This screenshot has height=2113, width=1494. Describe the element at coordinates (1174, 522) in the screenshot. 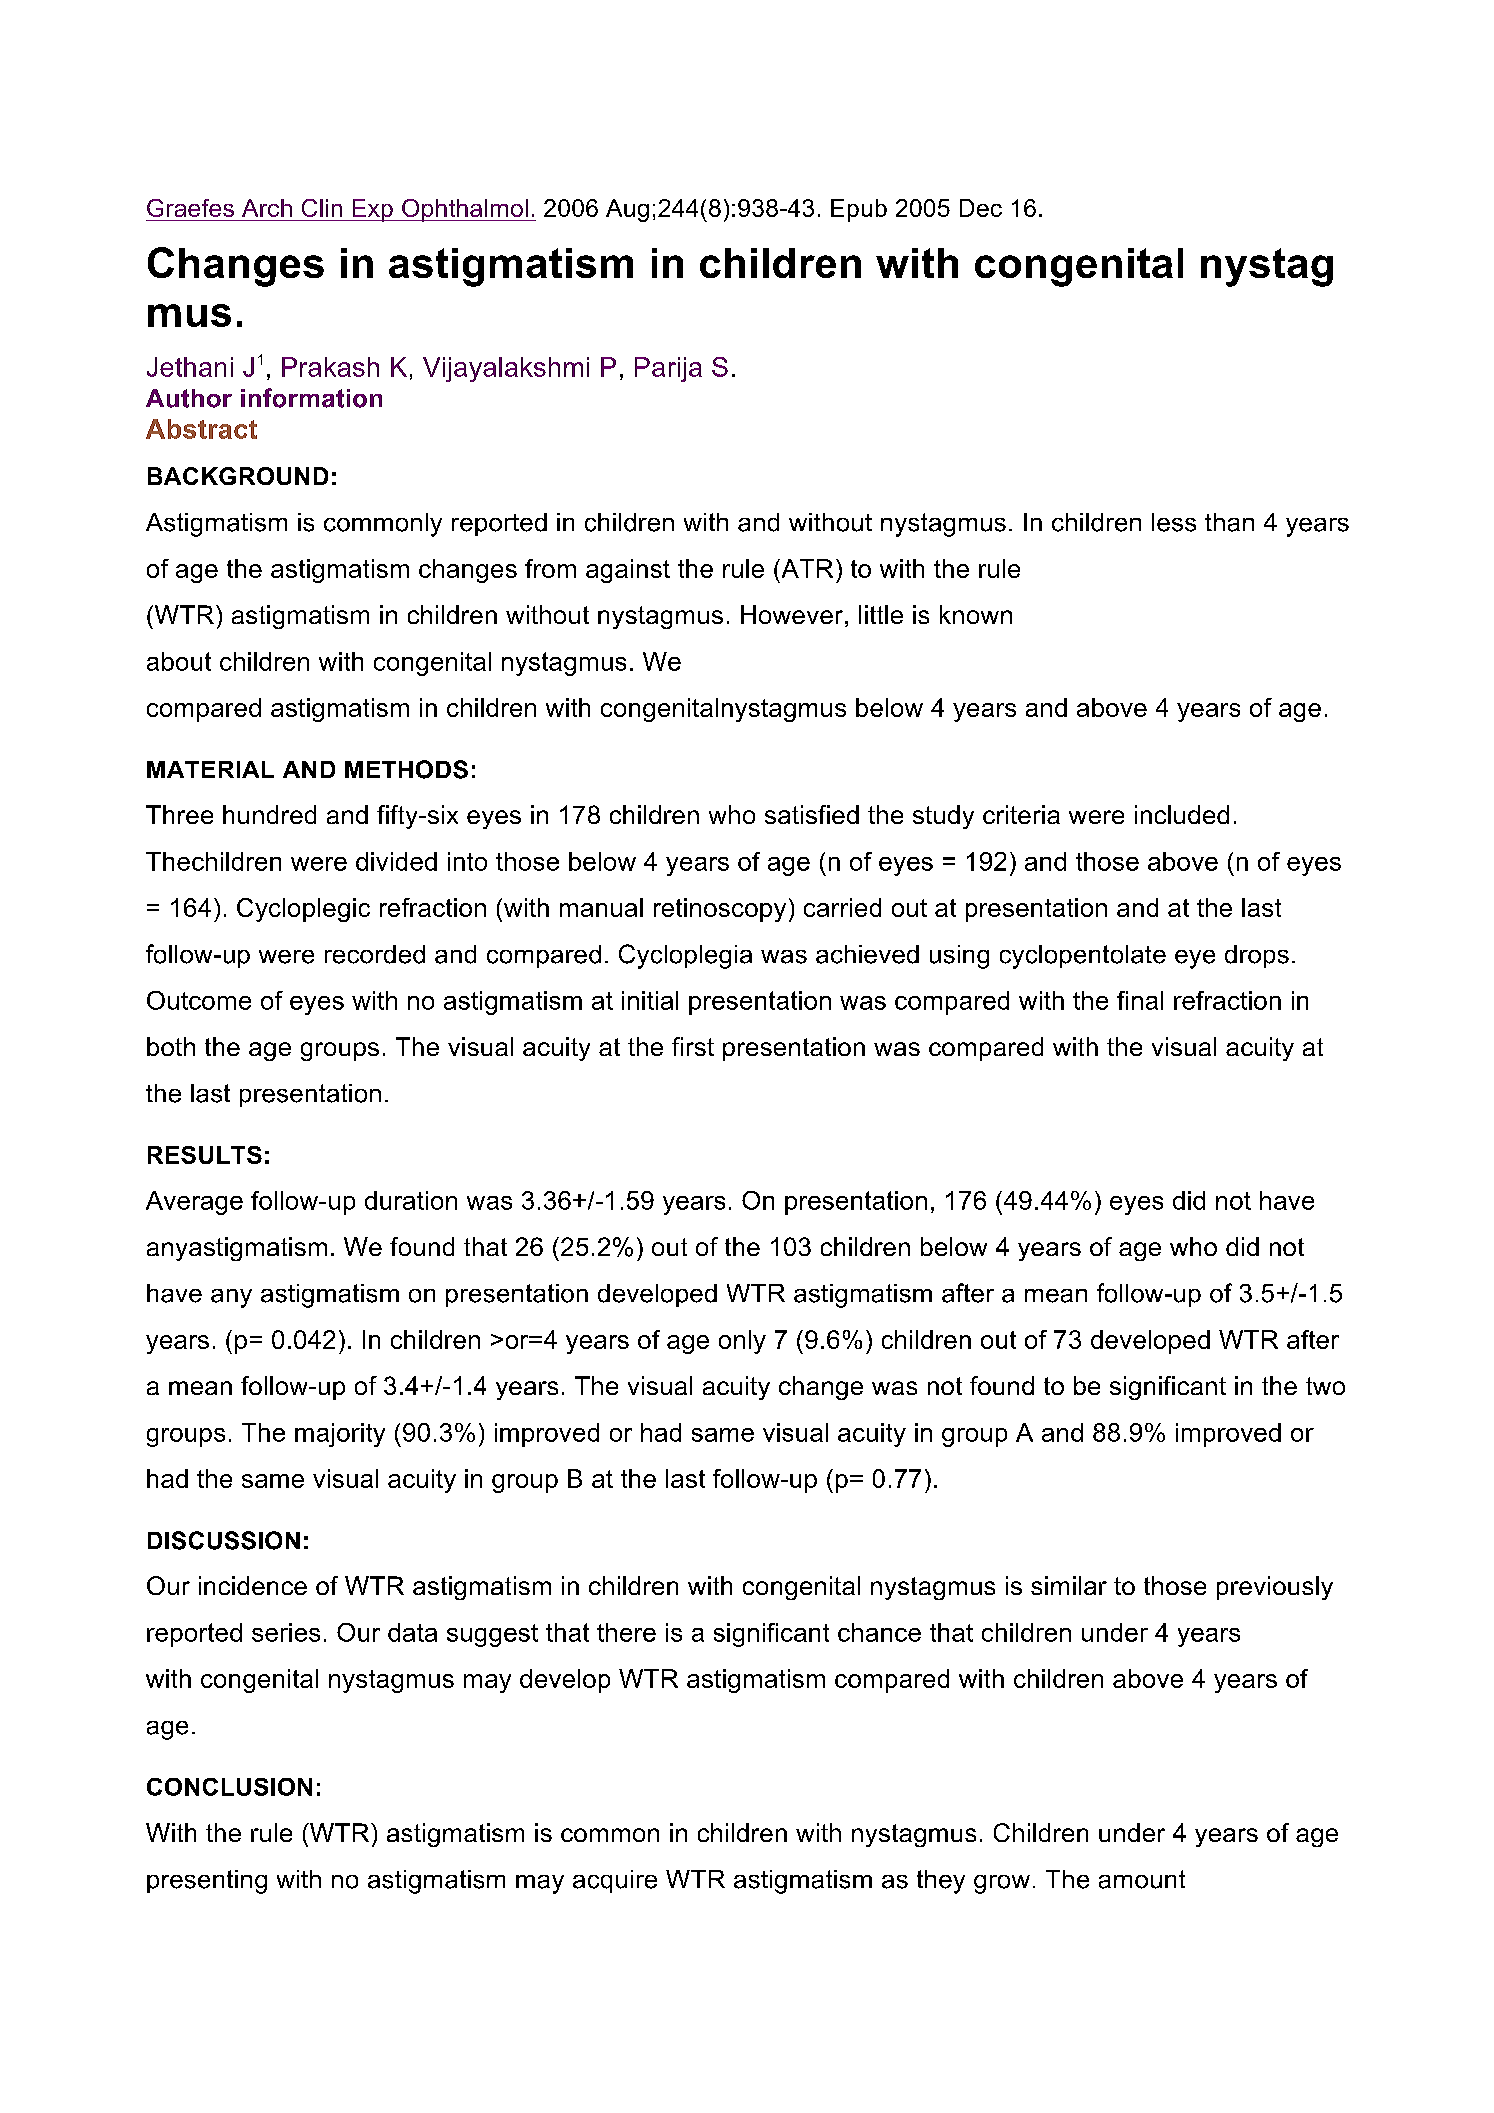

I see `less` at that location.
